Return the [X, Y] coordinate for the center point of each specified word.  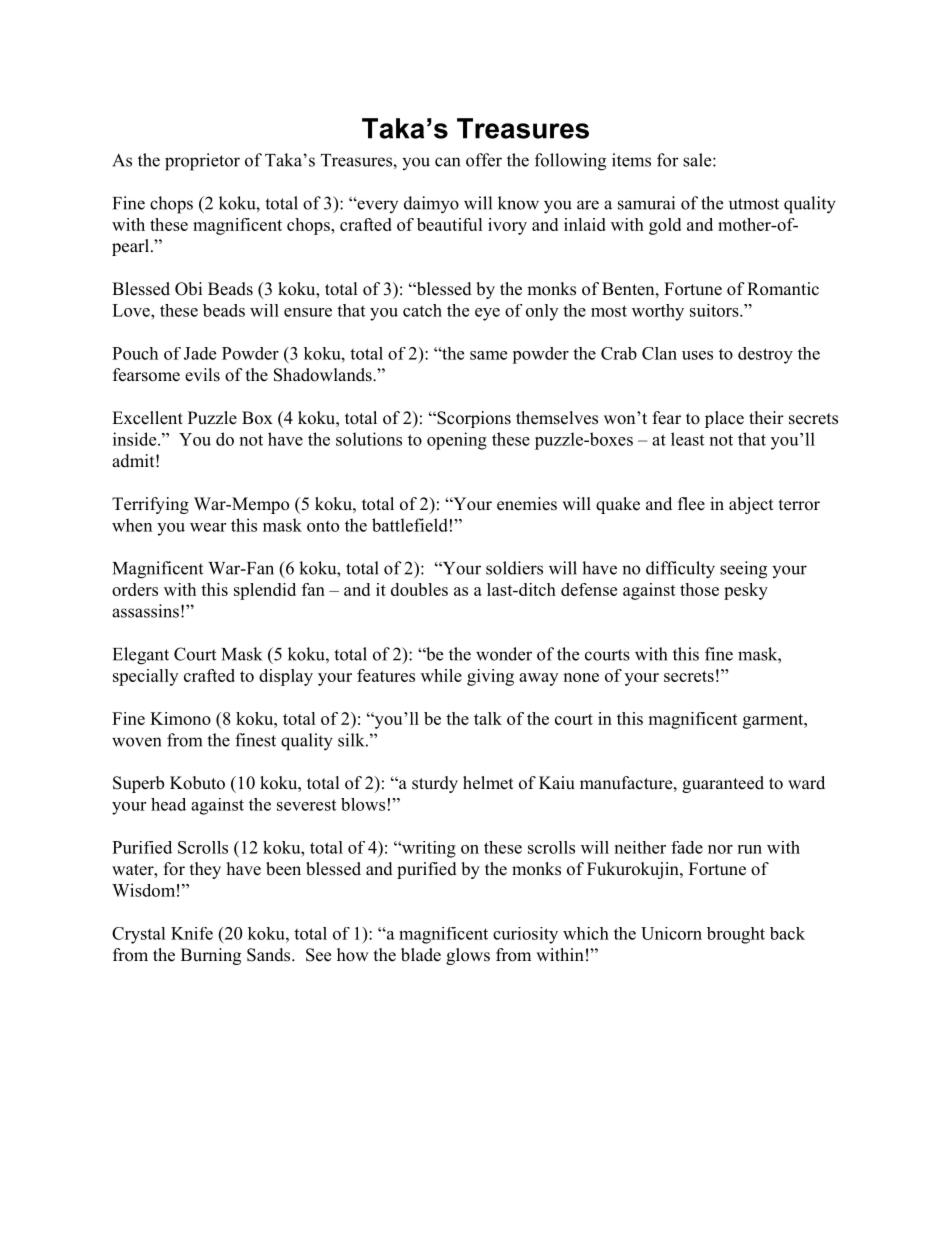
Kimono [180, 718]
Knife [192, 933]
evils [202, 375]
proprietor [202, 162]
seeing [743, 570]
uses [697, 355]
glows [468, 956]
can [447, 162]
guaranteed [723, 784]
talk [488, 718]
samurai [646, 203]
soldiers [514, 568]
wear [208, 527]
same [488, 355]
